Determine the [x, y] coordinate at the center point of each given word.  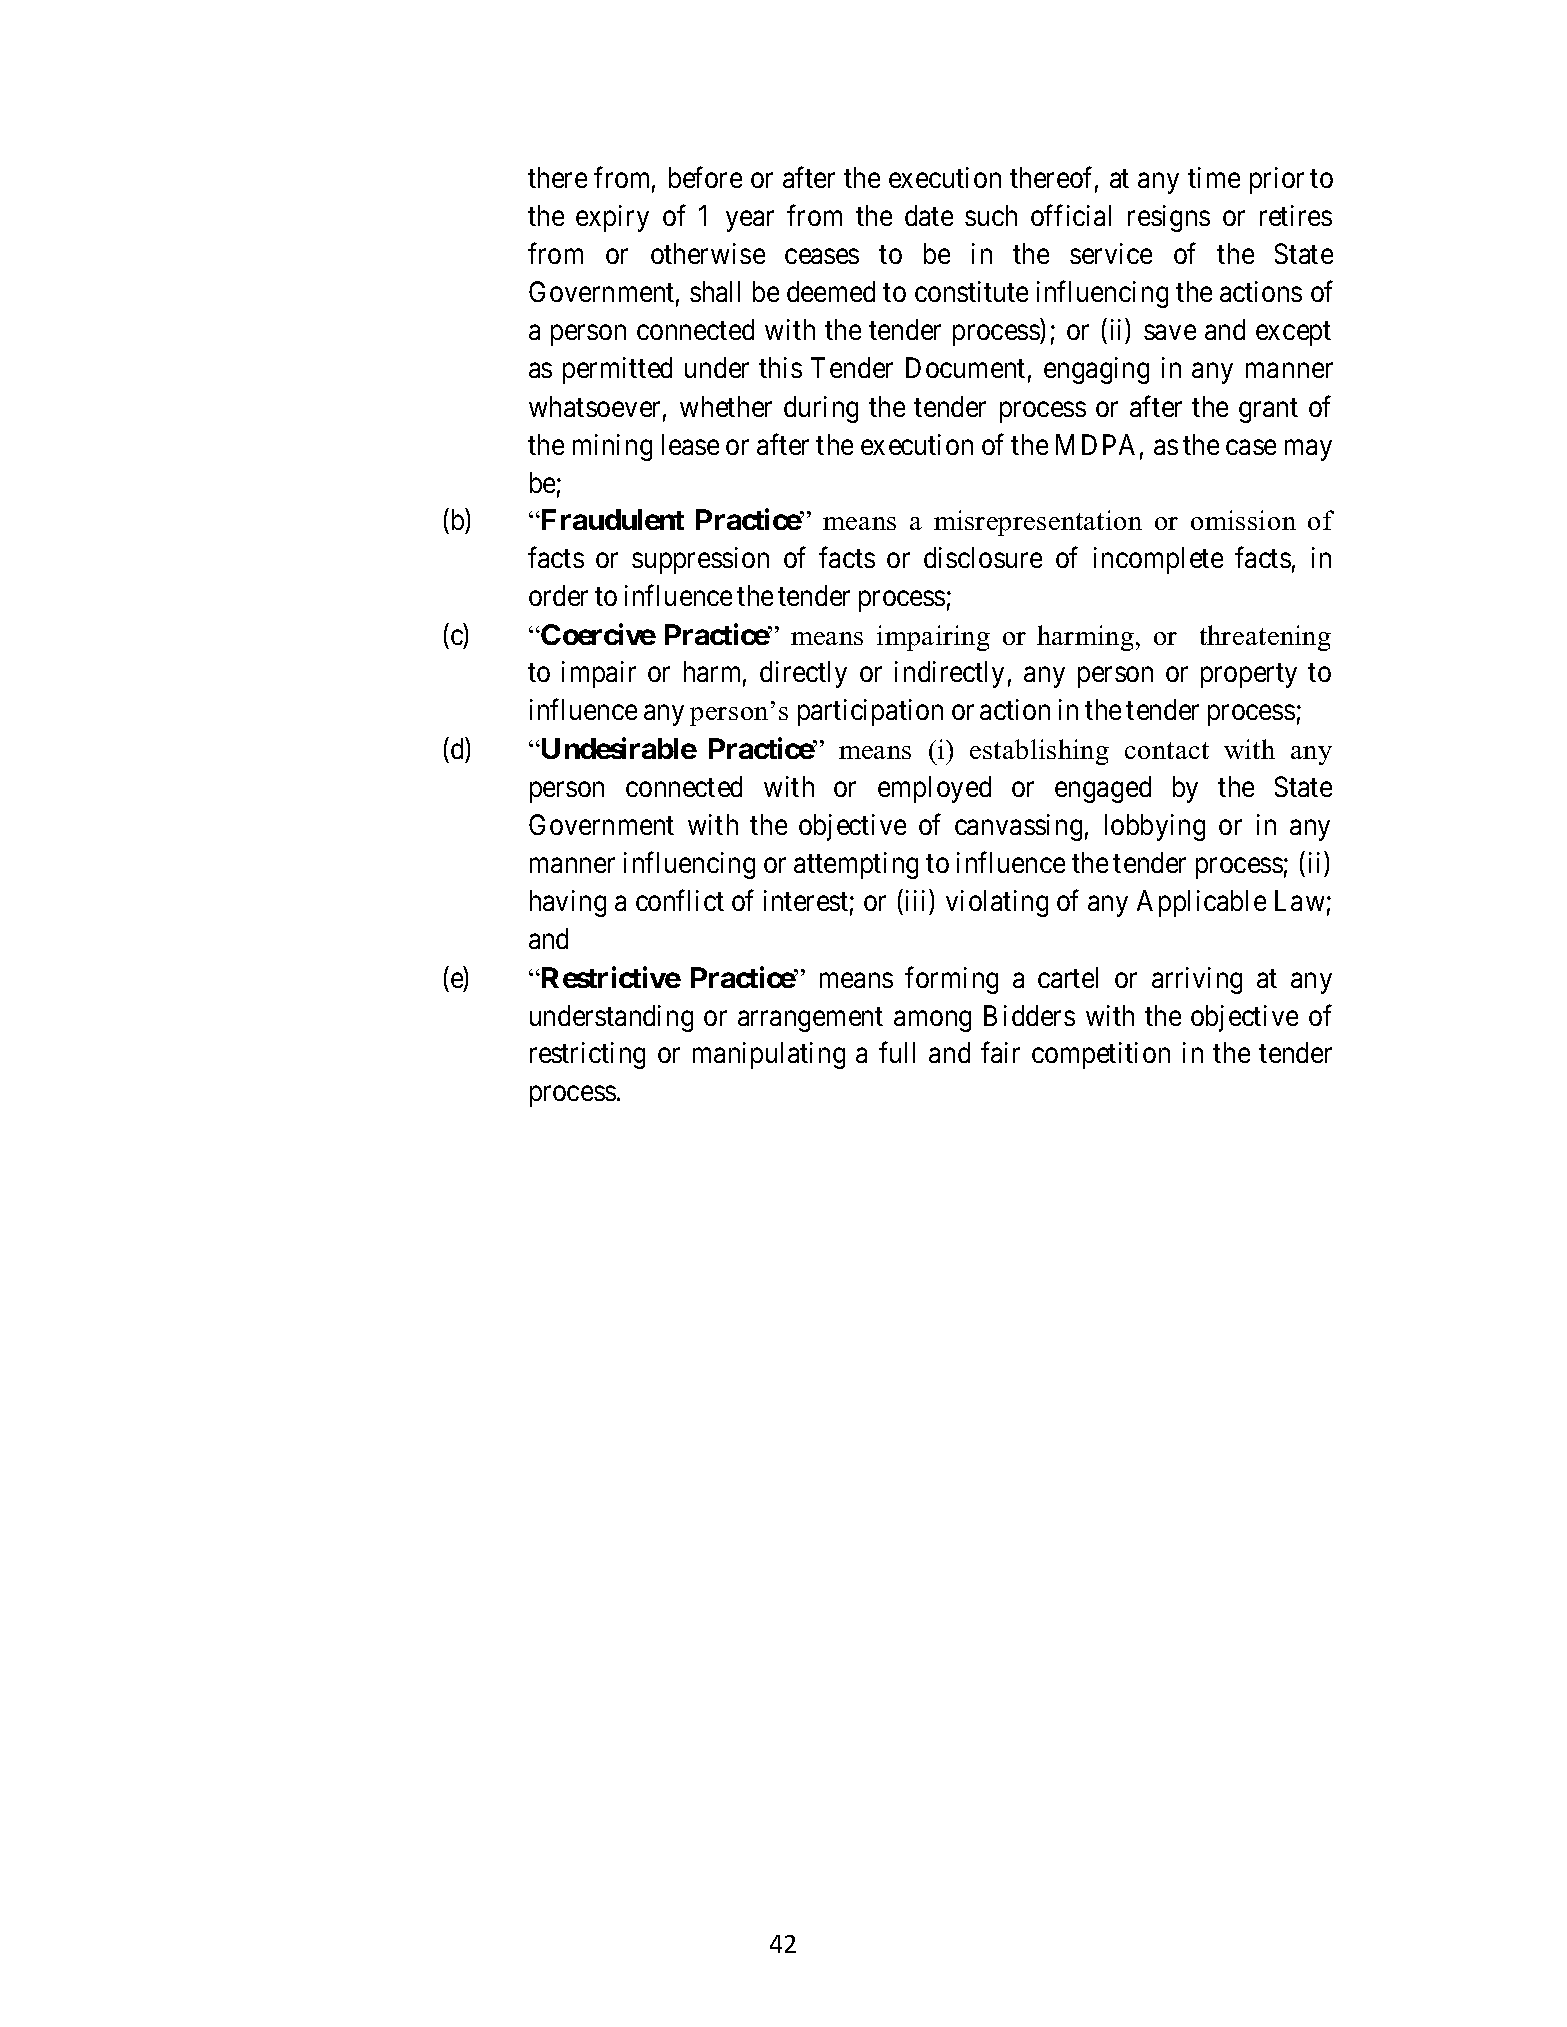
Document [965, 367]
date [929, 215]
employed [934, 789]
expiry [612, 218]
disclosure [983, 557]
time [1214, 177]
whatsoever [594, 406]
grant [1268, 410]
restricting [587, 1055]
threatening [1265, 638]
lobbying [1155, 827]
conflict [680, 900]
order [558, 595]
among [932, 1021]
